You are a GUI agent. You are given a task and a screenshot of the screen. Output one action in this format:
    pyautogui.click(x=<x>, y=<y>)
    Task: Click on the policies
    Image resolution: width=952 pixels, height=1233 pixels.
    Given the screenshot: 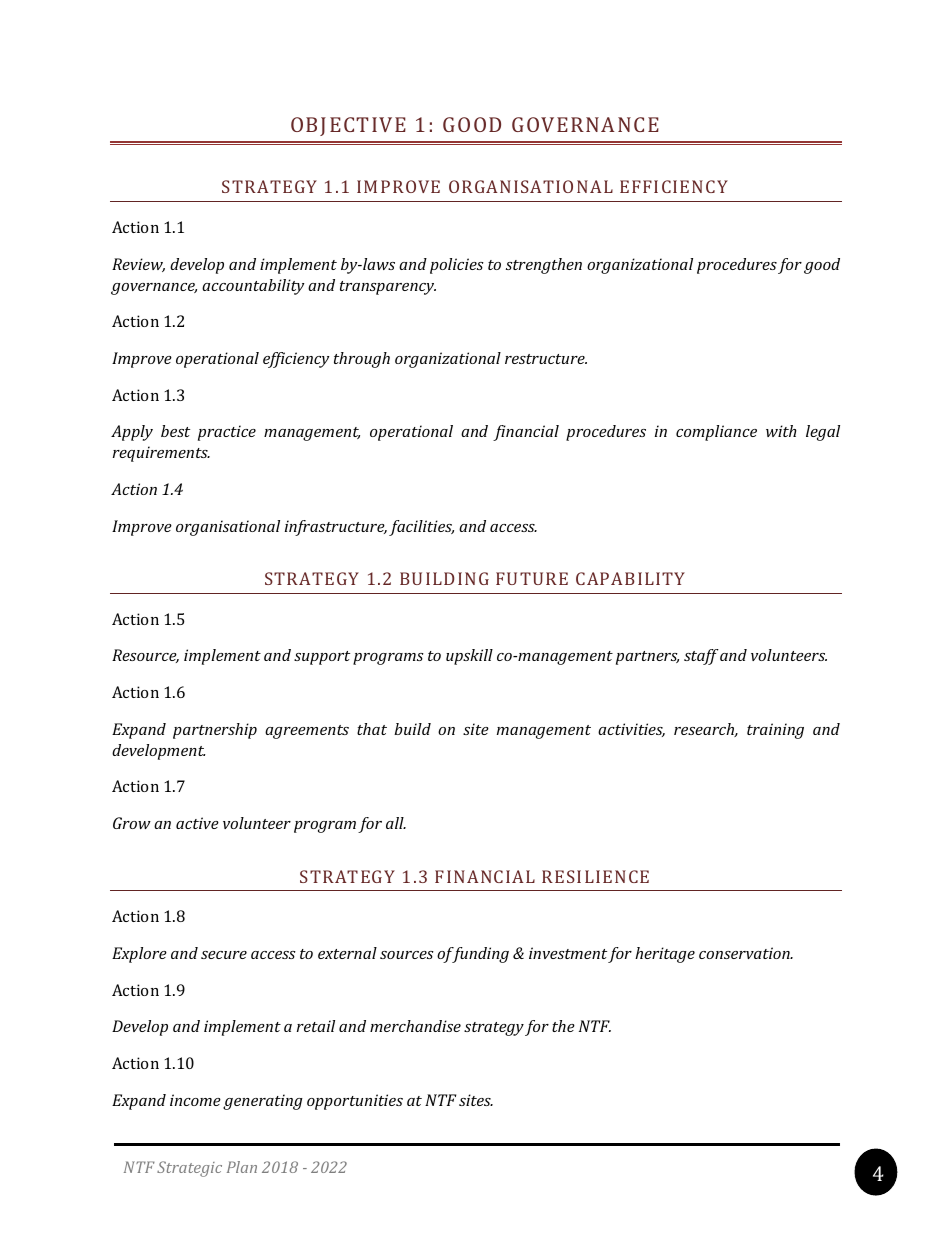 What is the action you would take?
    pyautogui.click(x=457, y=266)
